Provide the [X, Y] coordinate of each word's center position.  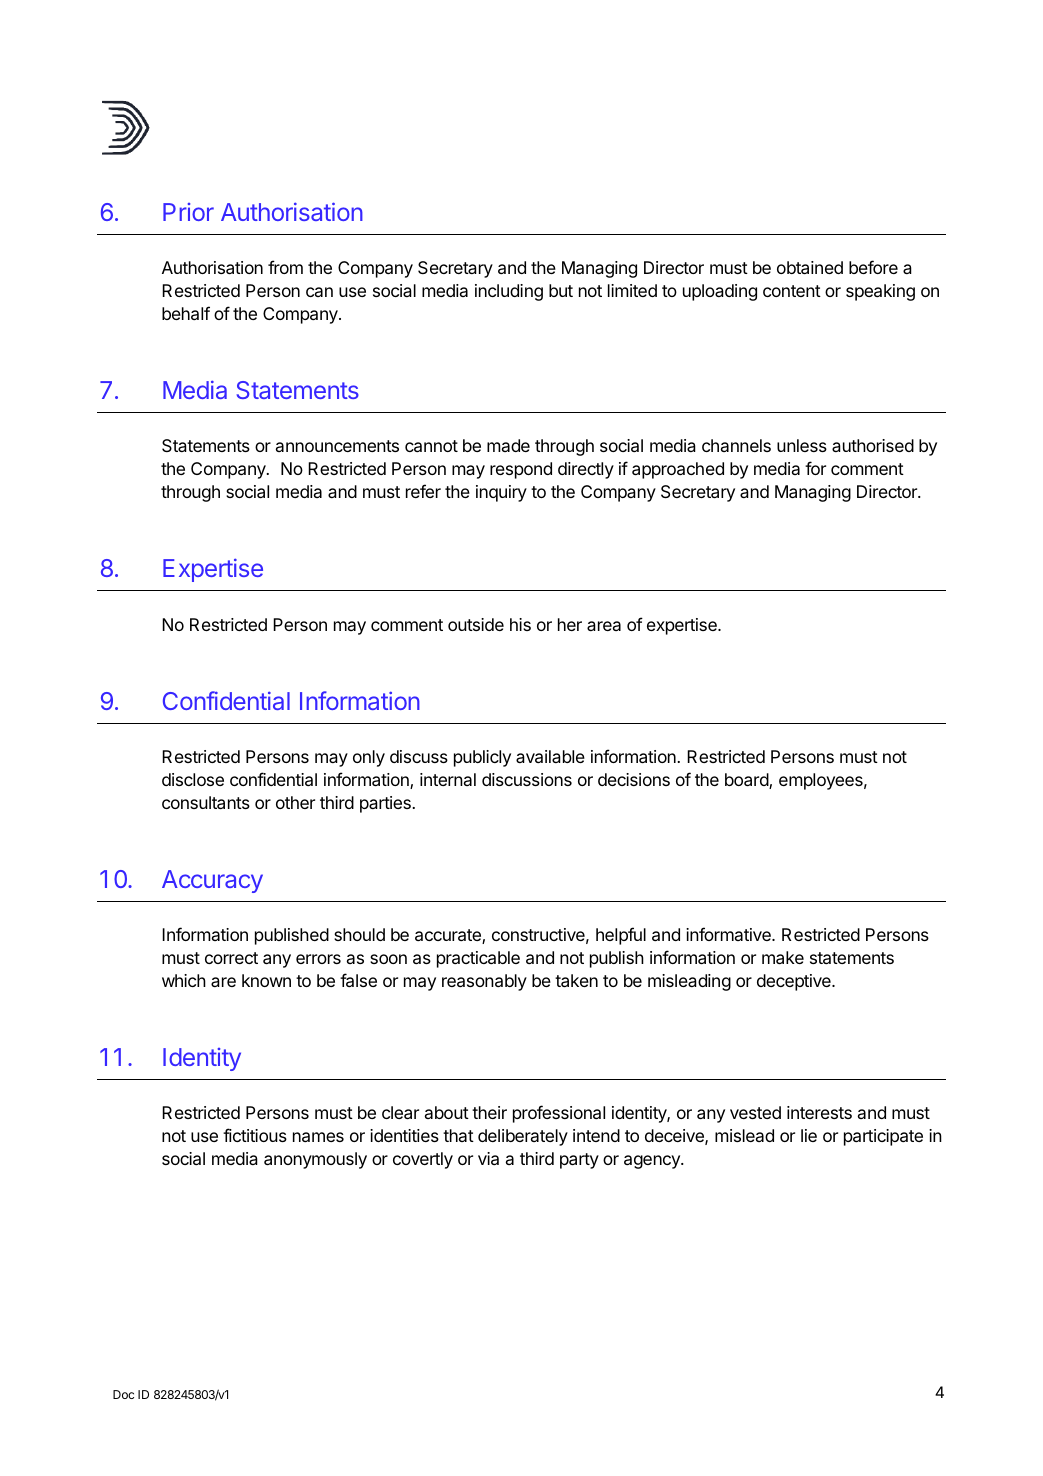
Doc [123, 1394]
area [604, 626]
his [520, 624]
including [509, 292]
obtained [810, 267]
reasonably [484, 982]
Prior [188, 212]
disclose [193, 779]
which [184, 980]
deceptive [795, 982]
